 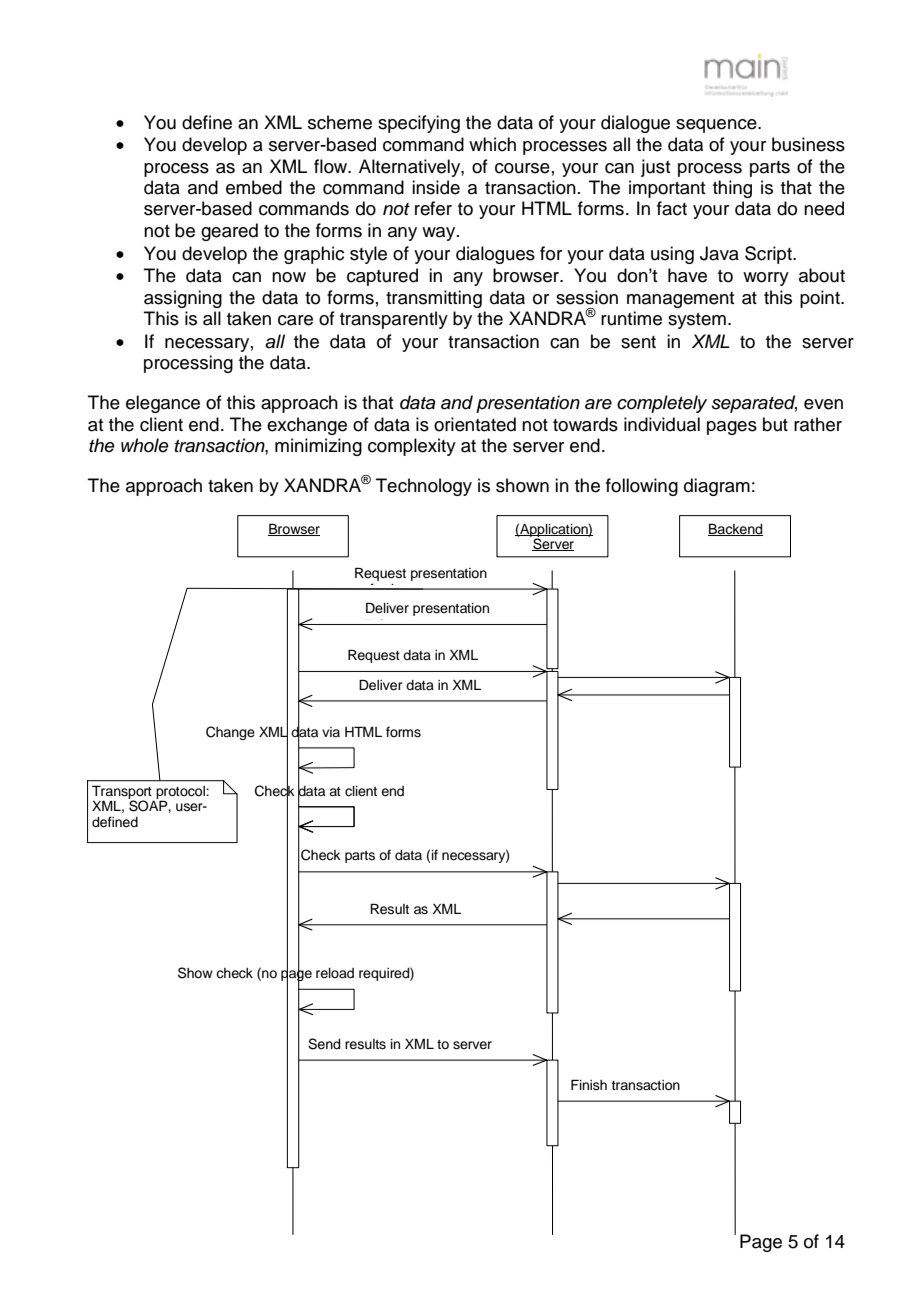 I want to click on embed, so click(x=254, y=187).
